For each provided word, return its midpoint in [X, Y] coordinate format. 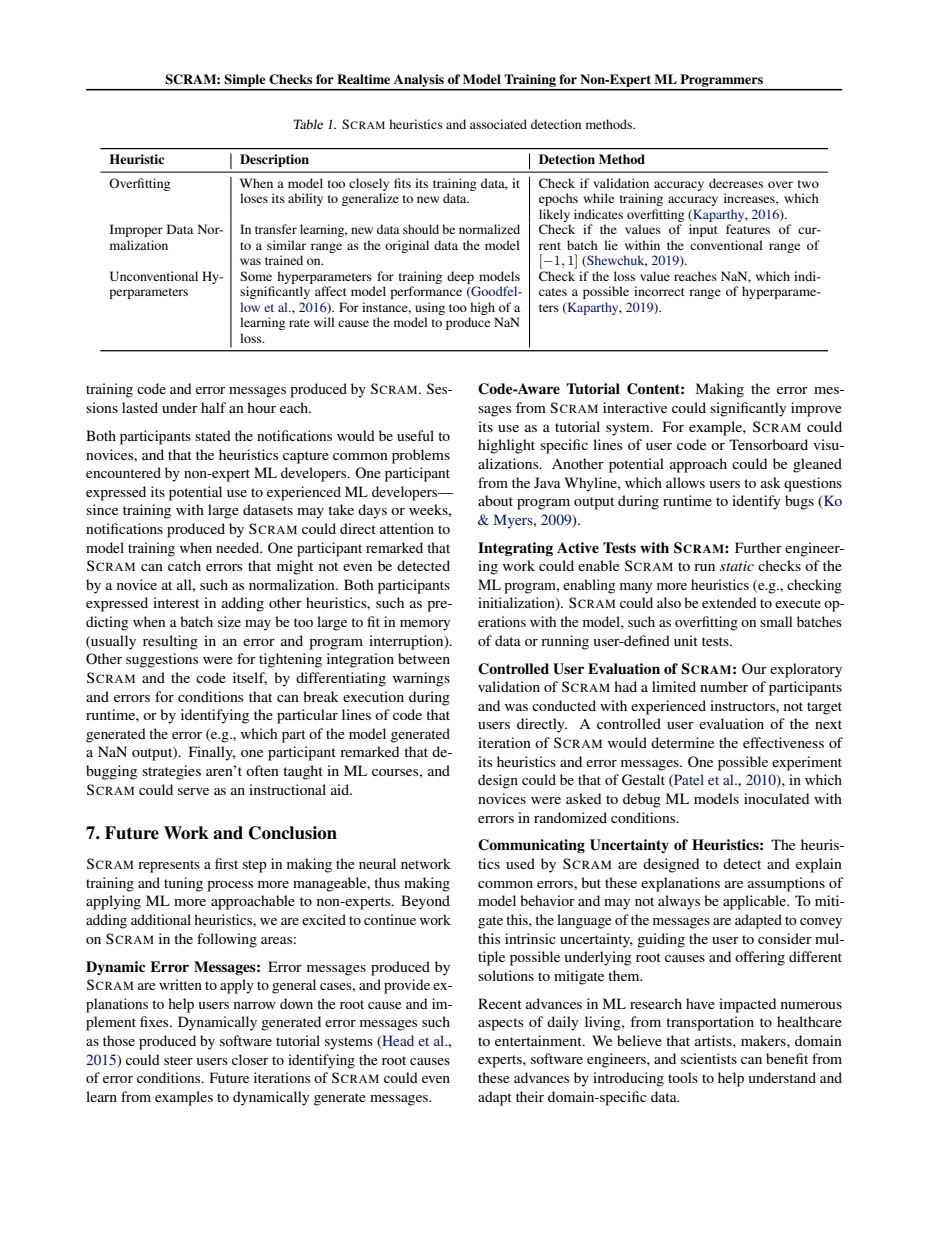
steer [178, 1060]
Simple [245, 82]
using [430, 308]
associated [498, 124]
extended [729, 602]
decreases [736, 183]
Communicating [531, 846]
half [213, 407]
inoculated [776, 798]
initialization [517, 604]
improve [816, 409]
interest [176, 602]
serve [193, 791]
